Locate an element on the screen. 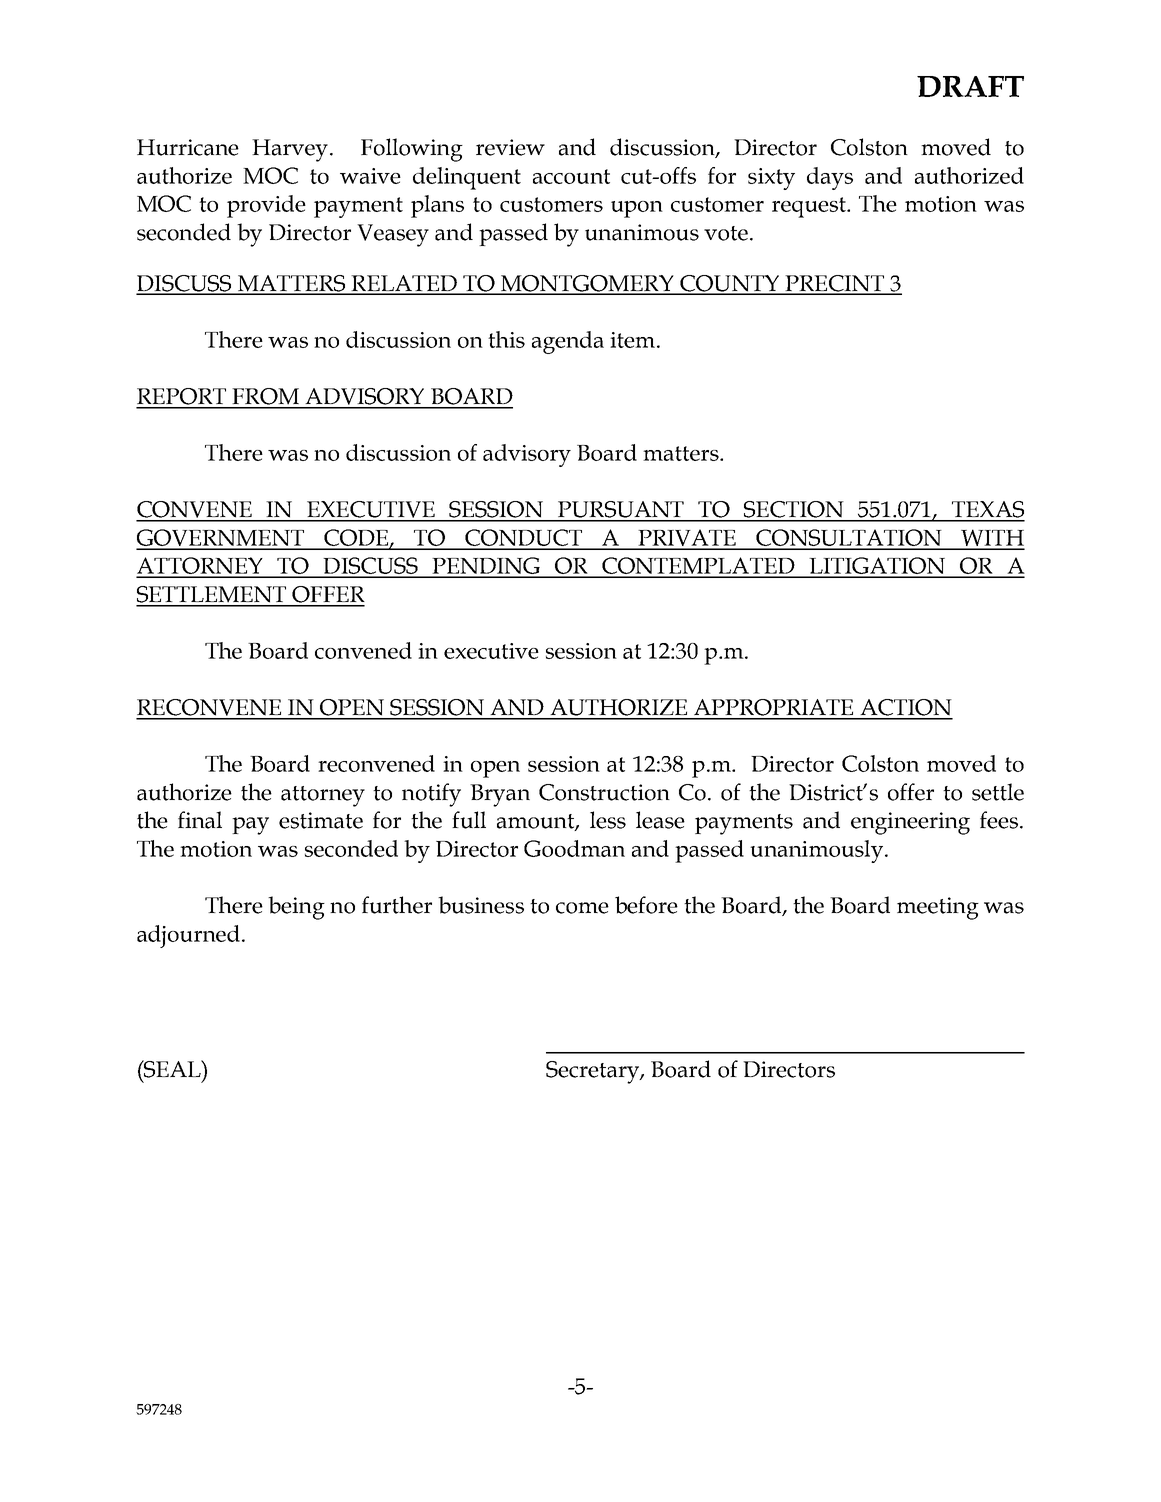 Image resolution: width=1161 pixels, height=1502 pixels. MONTGOMERY is located at coordinates (587, 284).
